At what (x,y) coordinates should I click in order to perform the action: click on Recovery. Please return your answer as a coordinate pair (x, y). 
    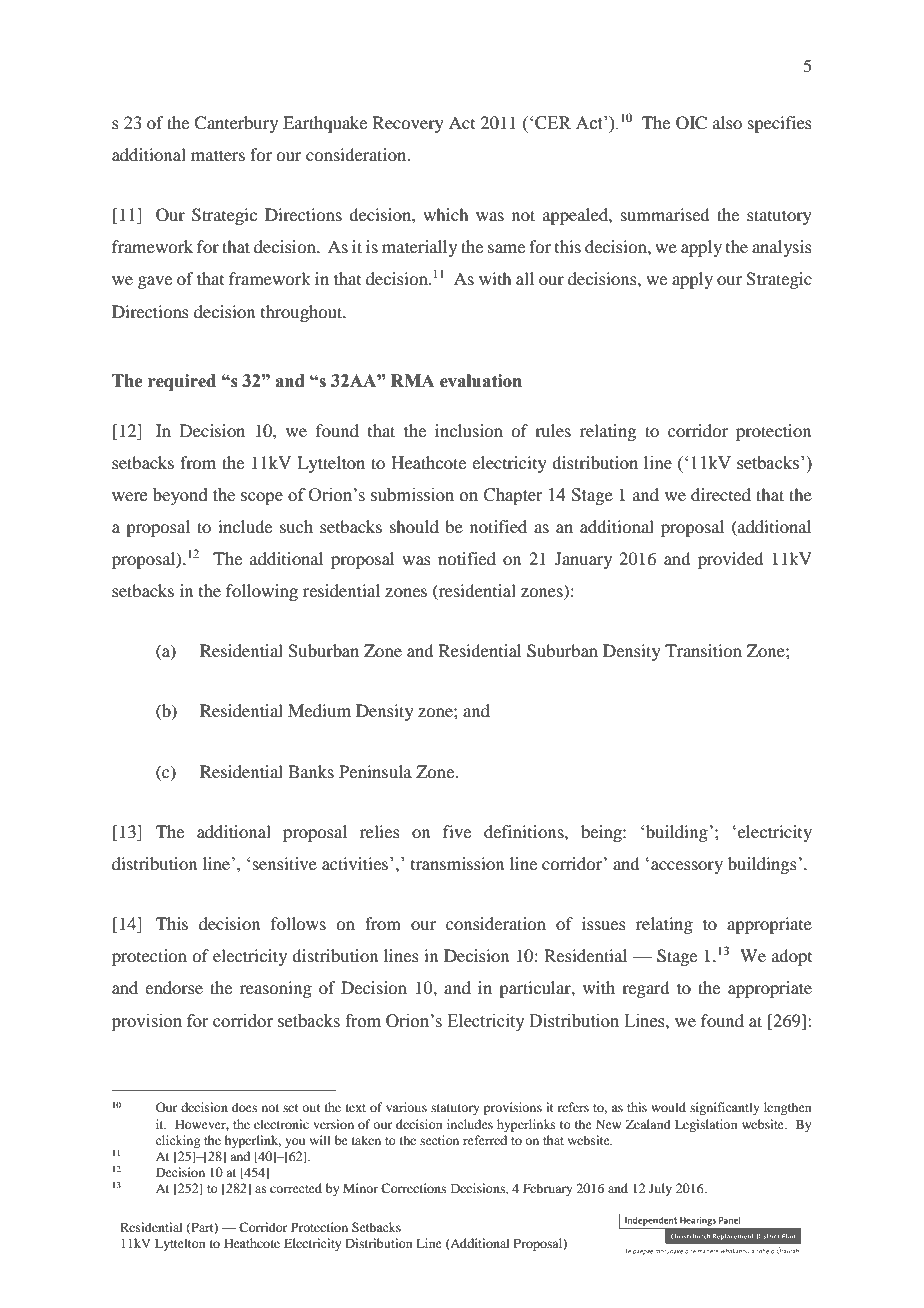
    Looking at the image, I should click on (408, 124).
